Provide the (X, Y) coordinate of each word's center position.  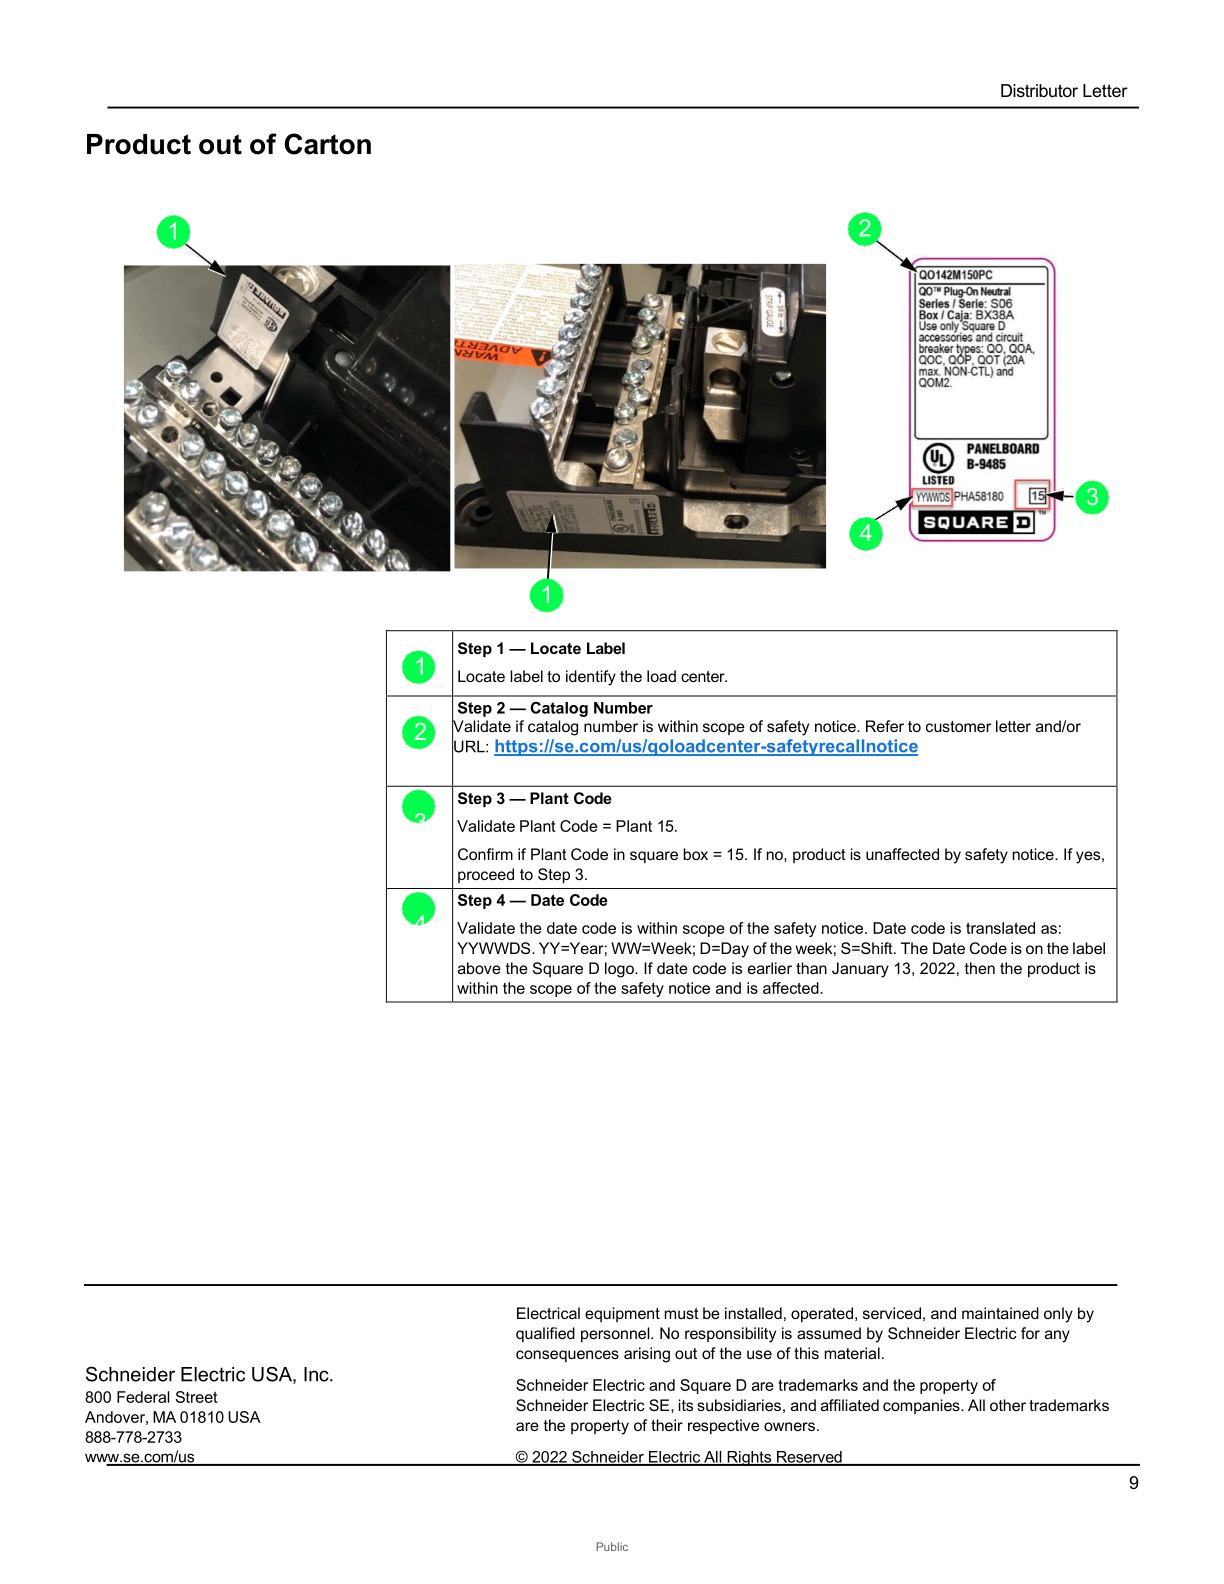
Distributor (1039, 90)
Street (196, 1397)
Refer (885, 726)
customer (958, 726)
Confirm (485, 854)
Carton (328, 144)
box (695, 854)
